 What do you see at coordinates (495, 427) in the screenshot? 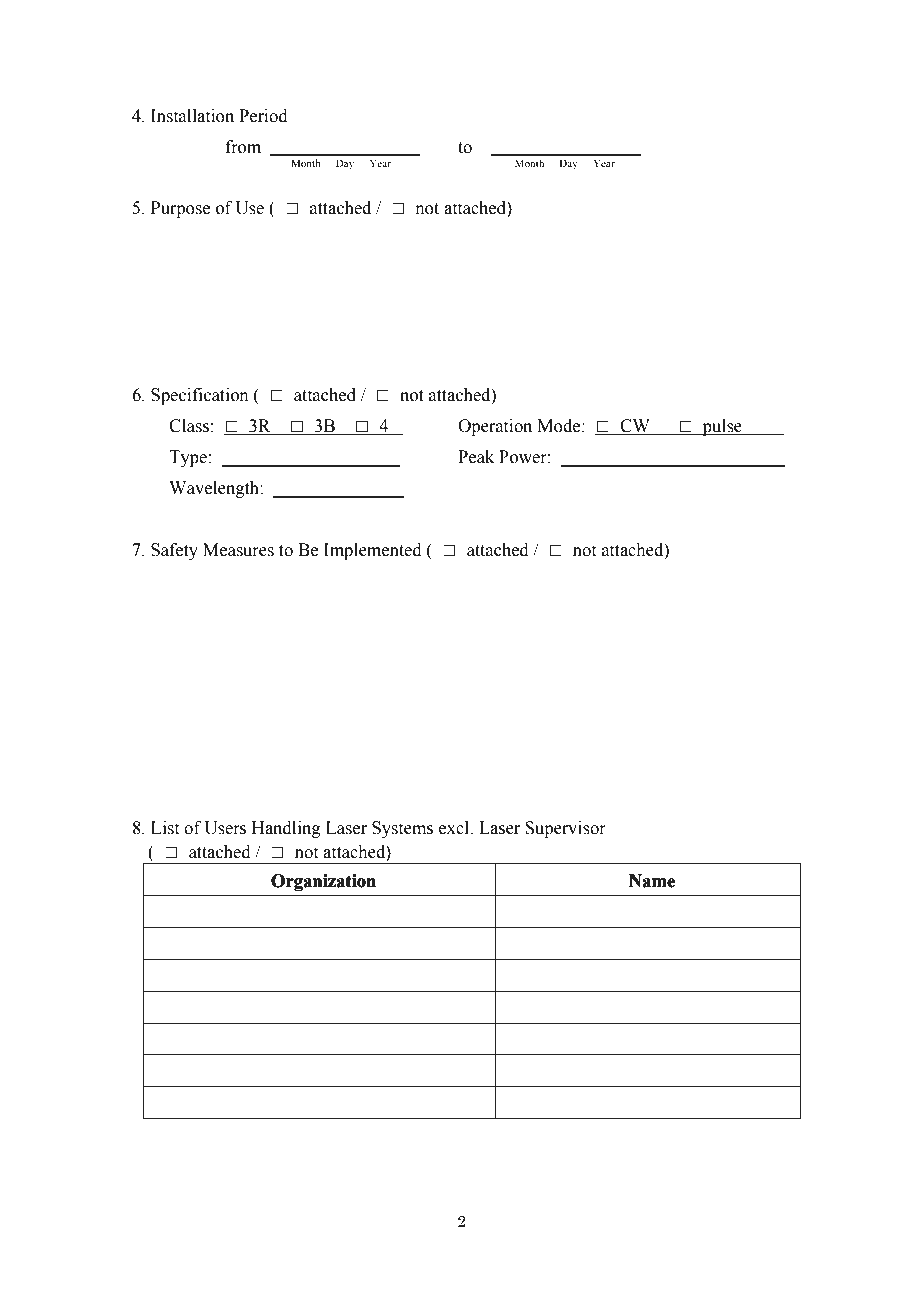
I see `Operation` at bounding box center [495, 427].
